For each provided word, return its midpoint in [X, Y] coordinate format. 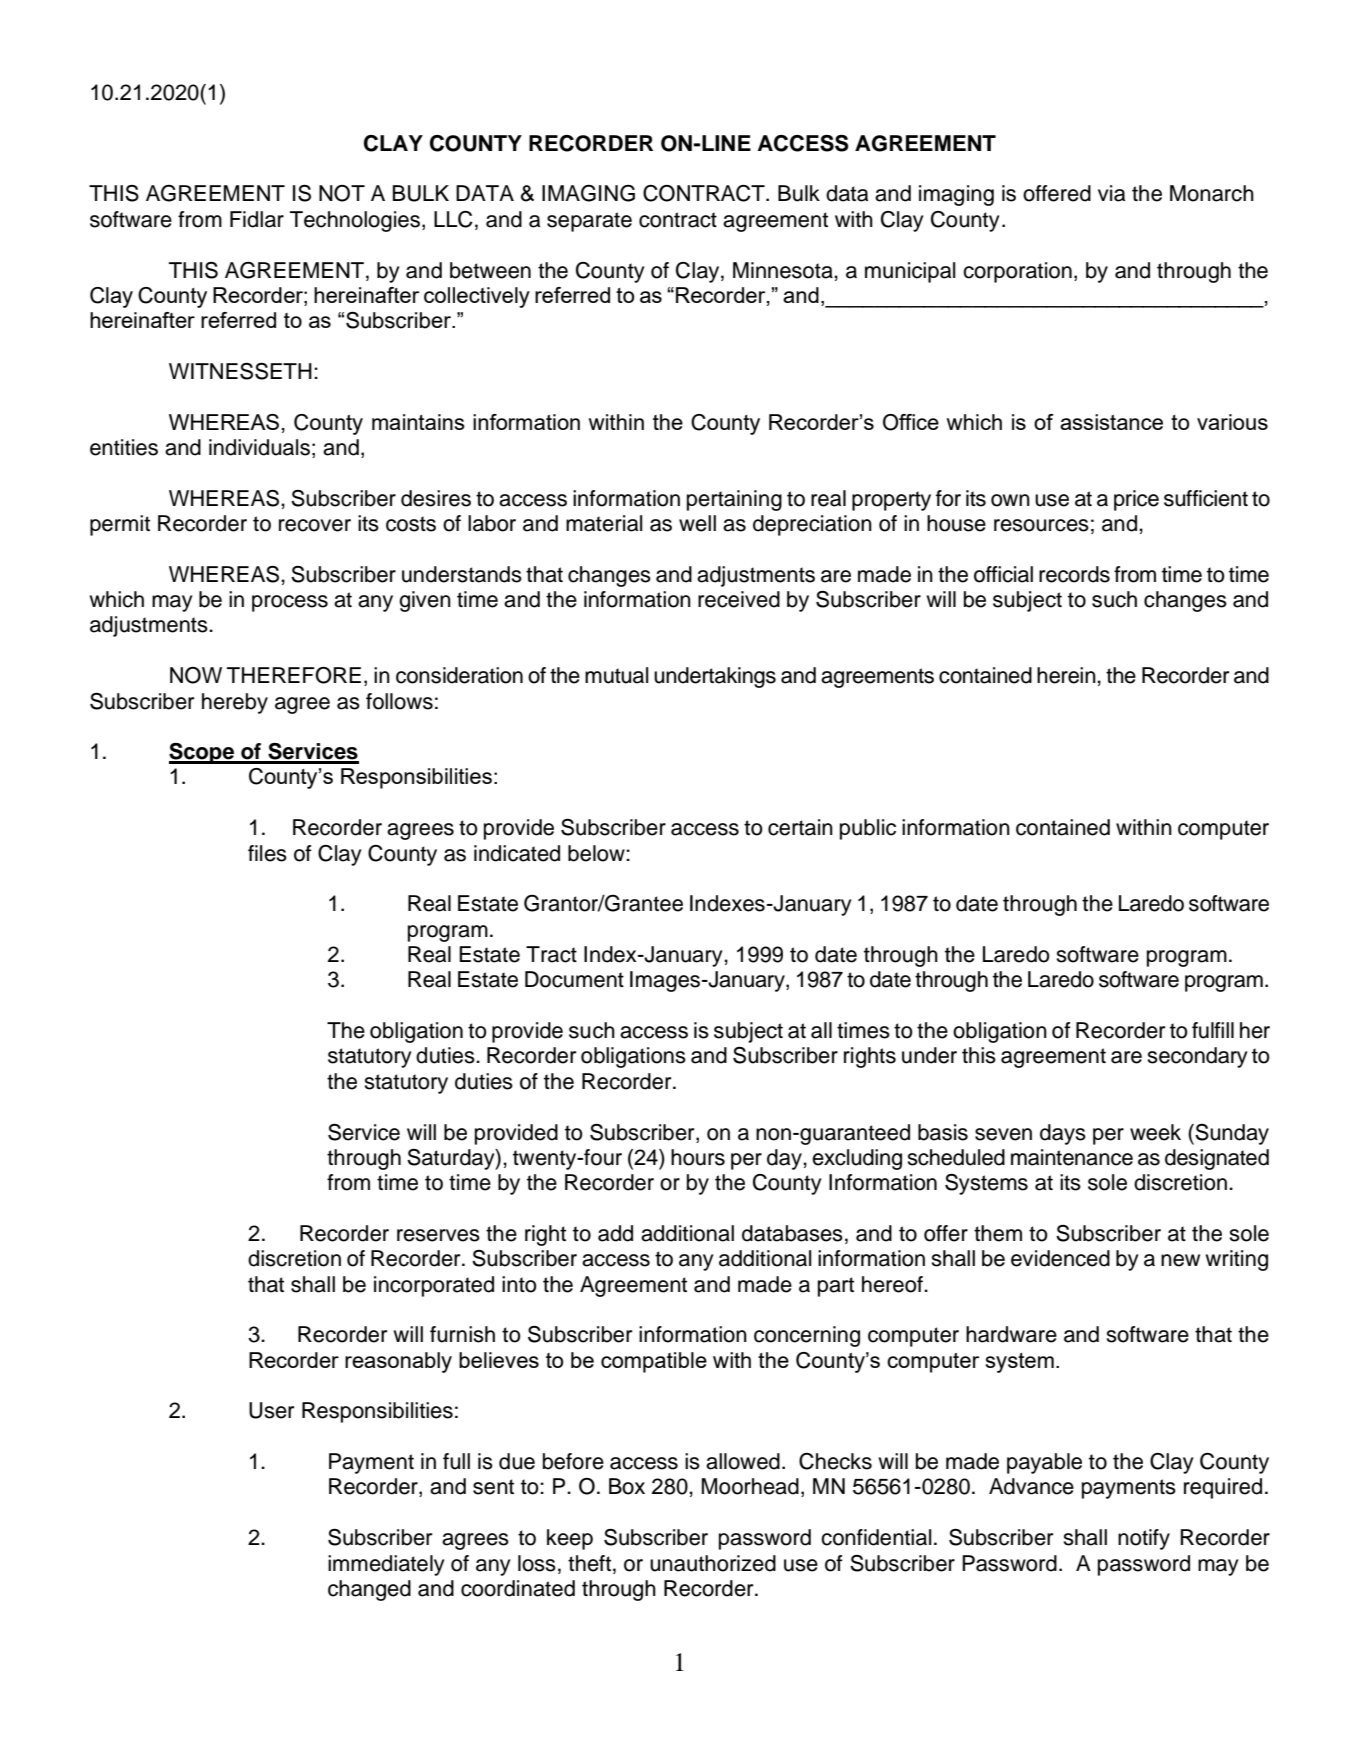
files [267, 853]
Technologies [355, 221]
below [597, 853]
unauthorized [713, 1563]
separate [589, 222]
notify [1144, 1539]
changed [369, 1590]
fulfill [1213, 1030]
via [1111, 193]
